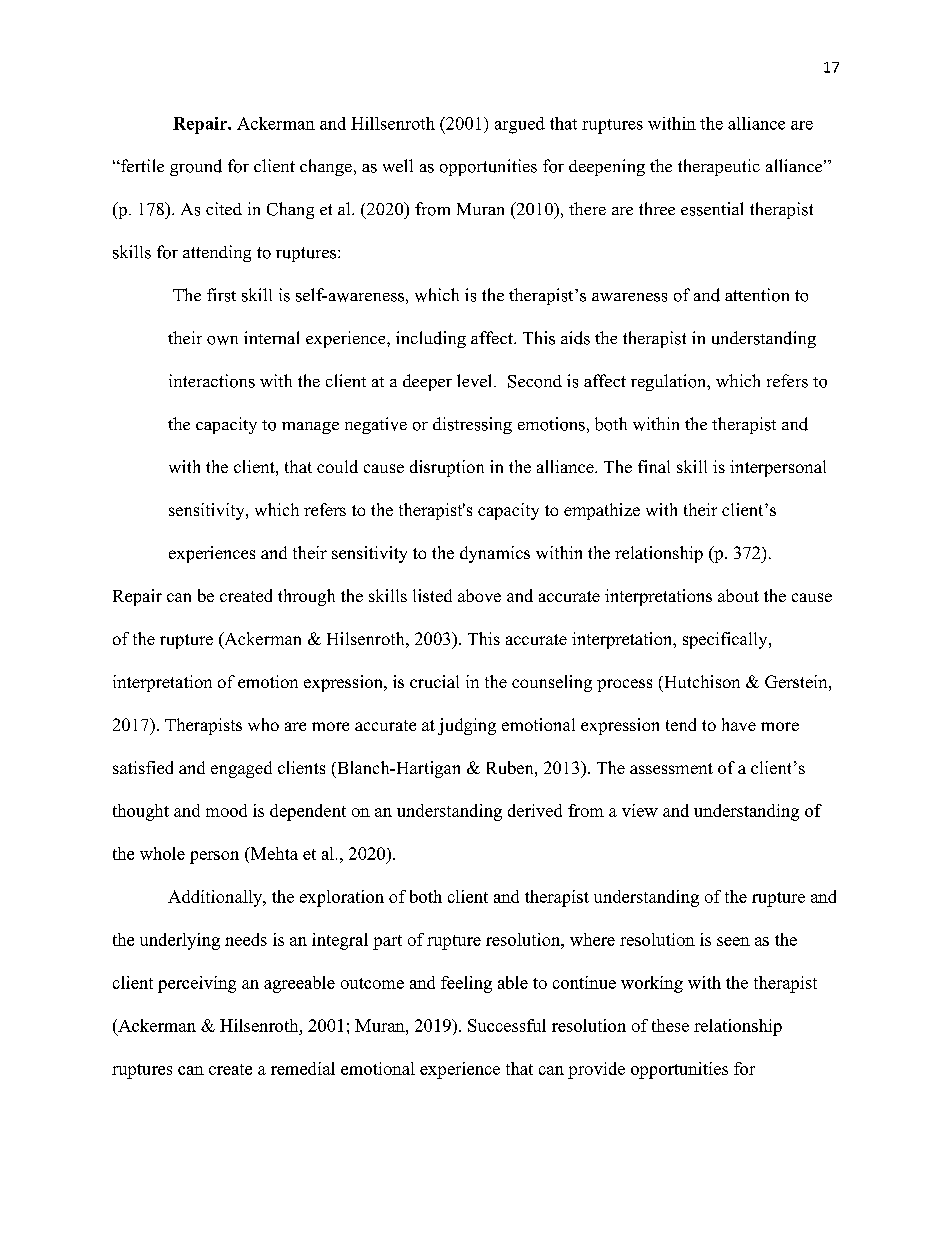 Image resolution: width=952 pixels, height=1233 pixels. Describe the element at coordinates (241, 769) in the screenshot. I see `engaged` at that location.
